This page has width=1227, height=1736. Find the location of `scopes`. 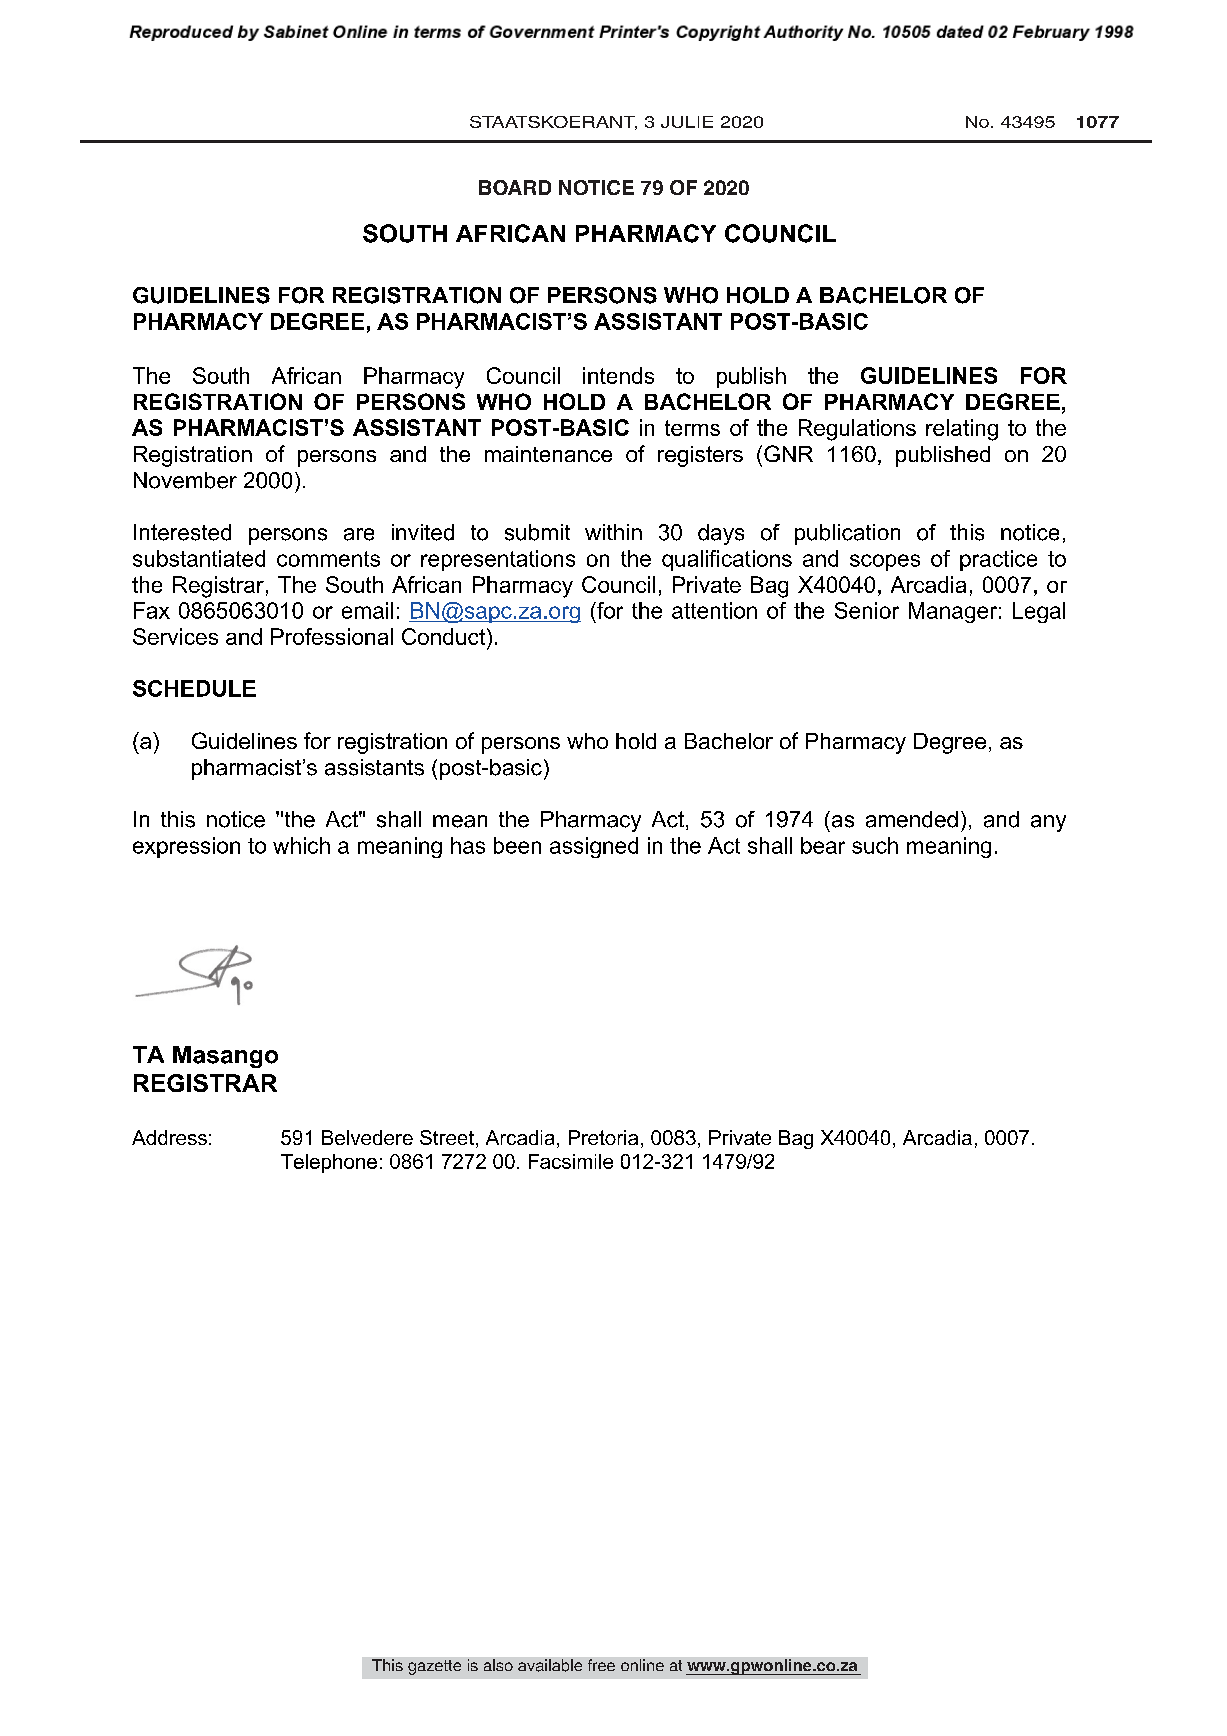

scopes is located at coordinates (885, 562).
